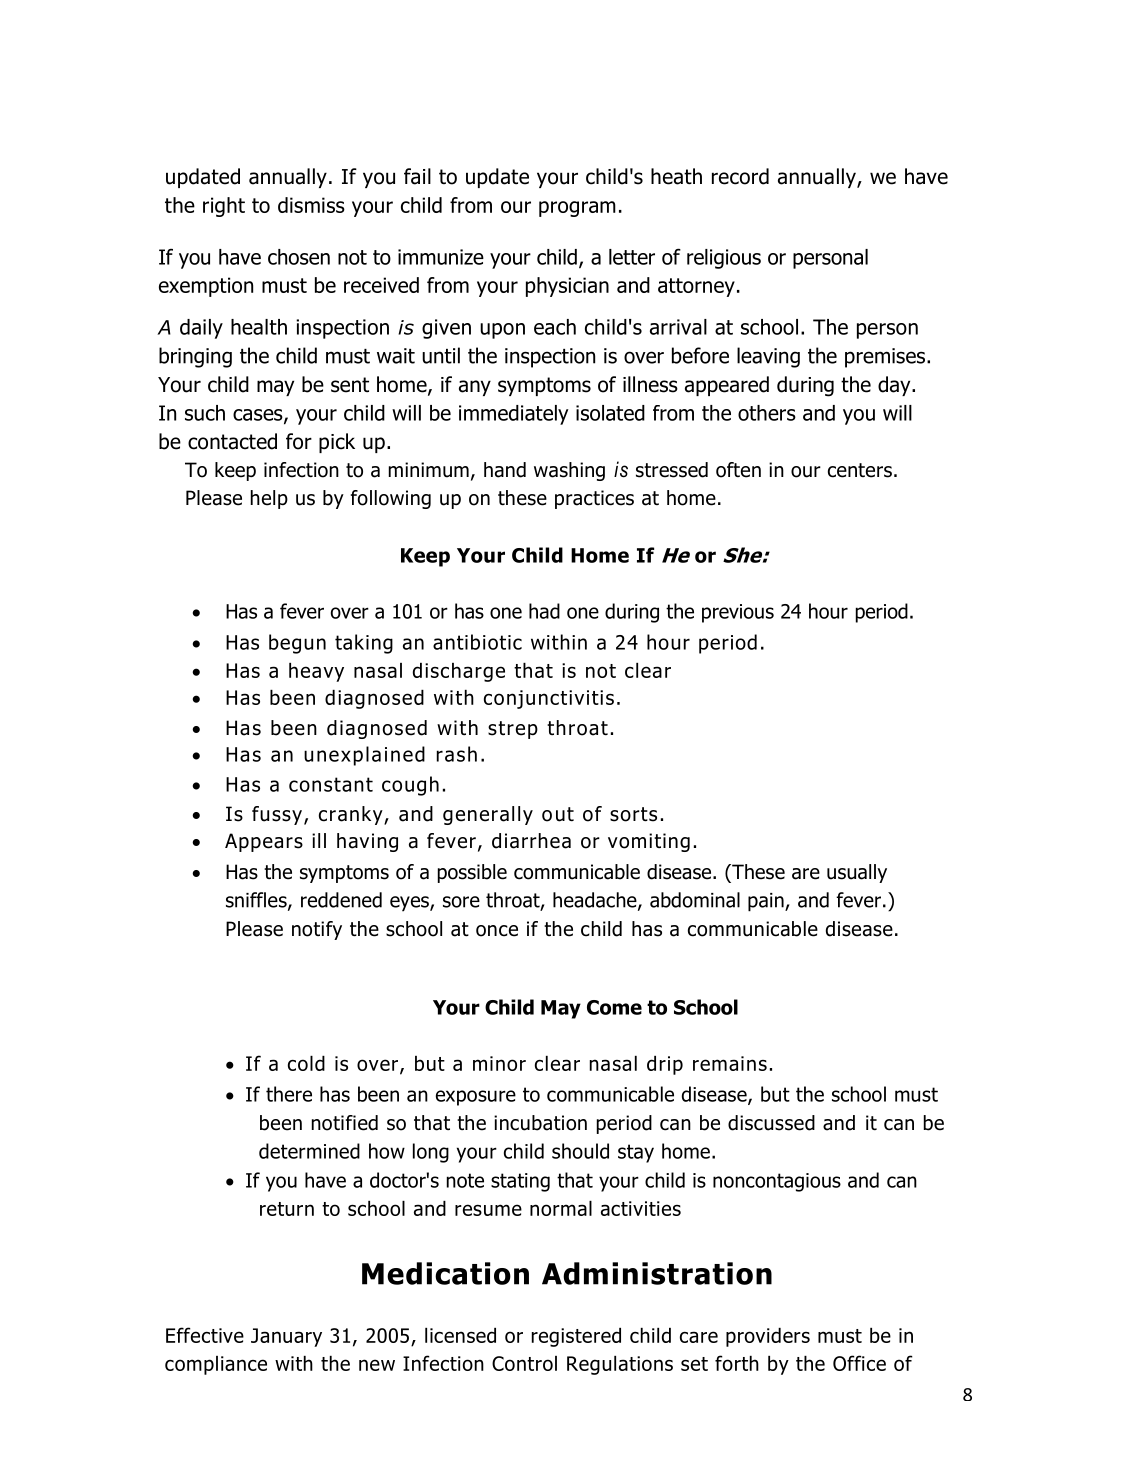 The image size is (1139, 1474). What do you see at coordinates (576, 1337) in the screenshot?
I see `registered` at bounding box center [576, 1337].
